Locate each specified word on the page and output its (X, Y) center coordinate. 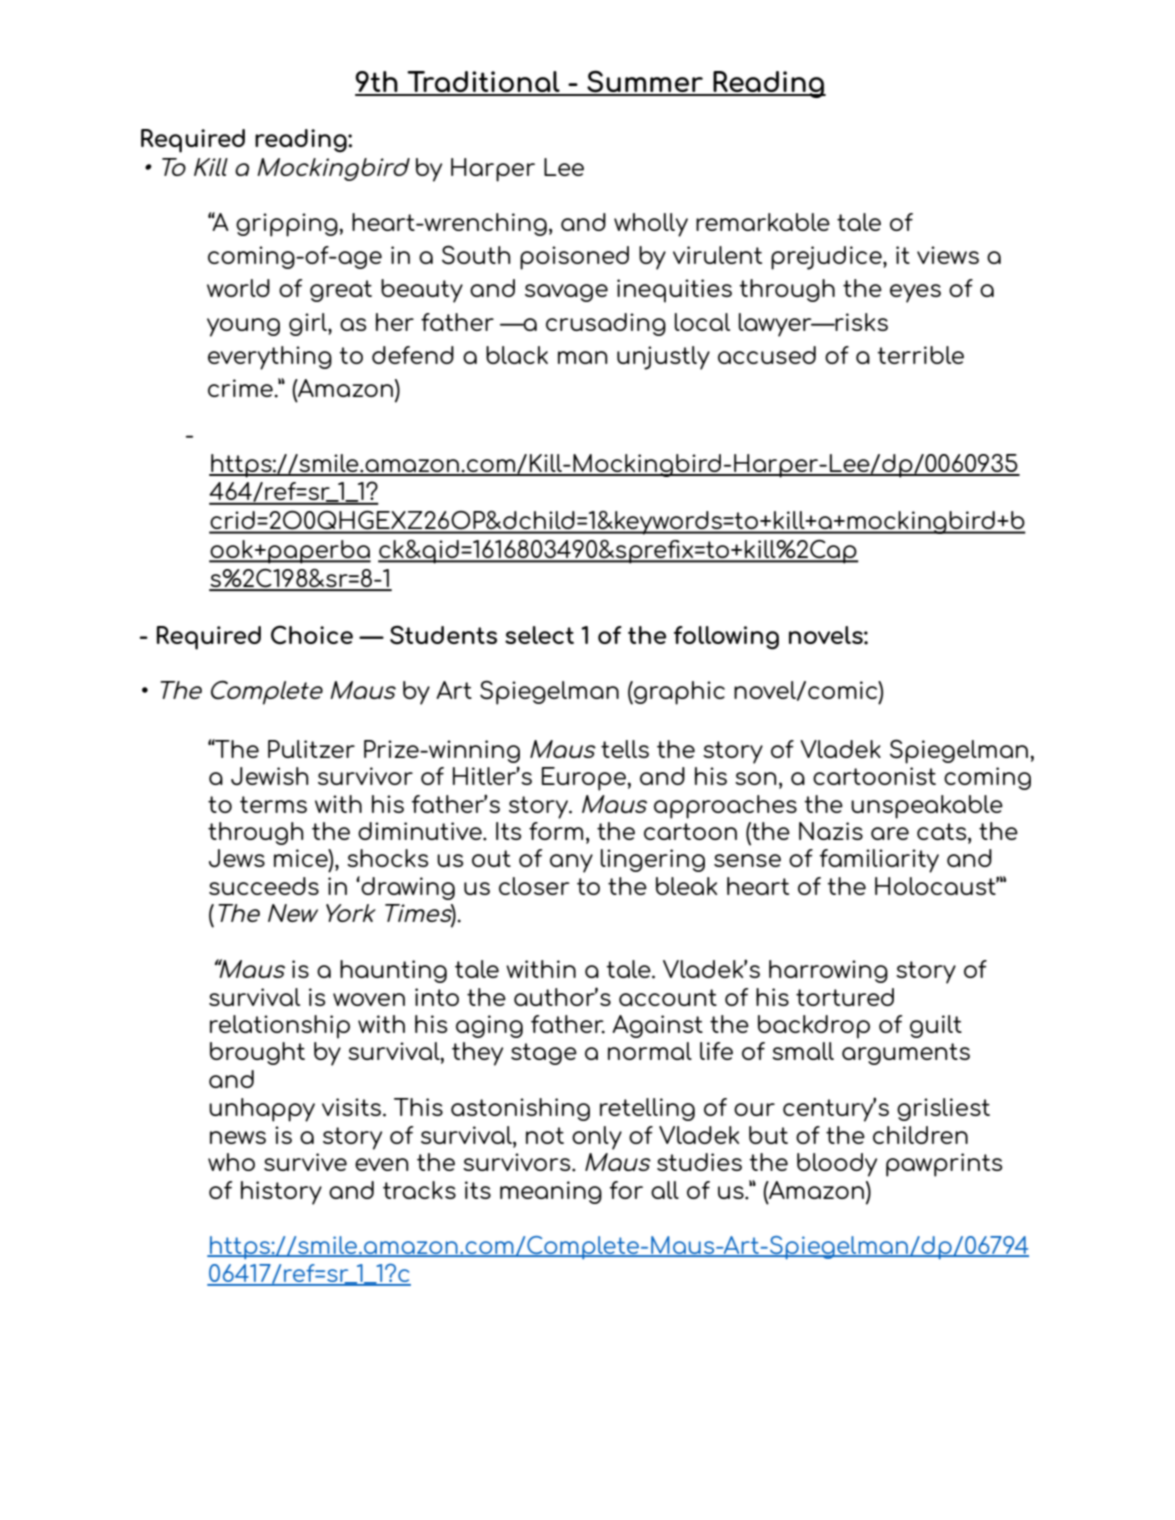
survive (305, 1162)
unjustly (663, 358)
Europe (585, 779)
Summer (645, 82)
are (890, 833)
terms (273, 804)
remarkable (763, 222)
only (597, 1138)
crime (241, 388)
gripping (288, 225)
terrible (920, 355)
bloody (837, 1165)
